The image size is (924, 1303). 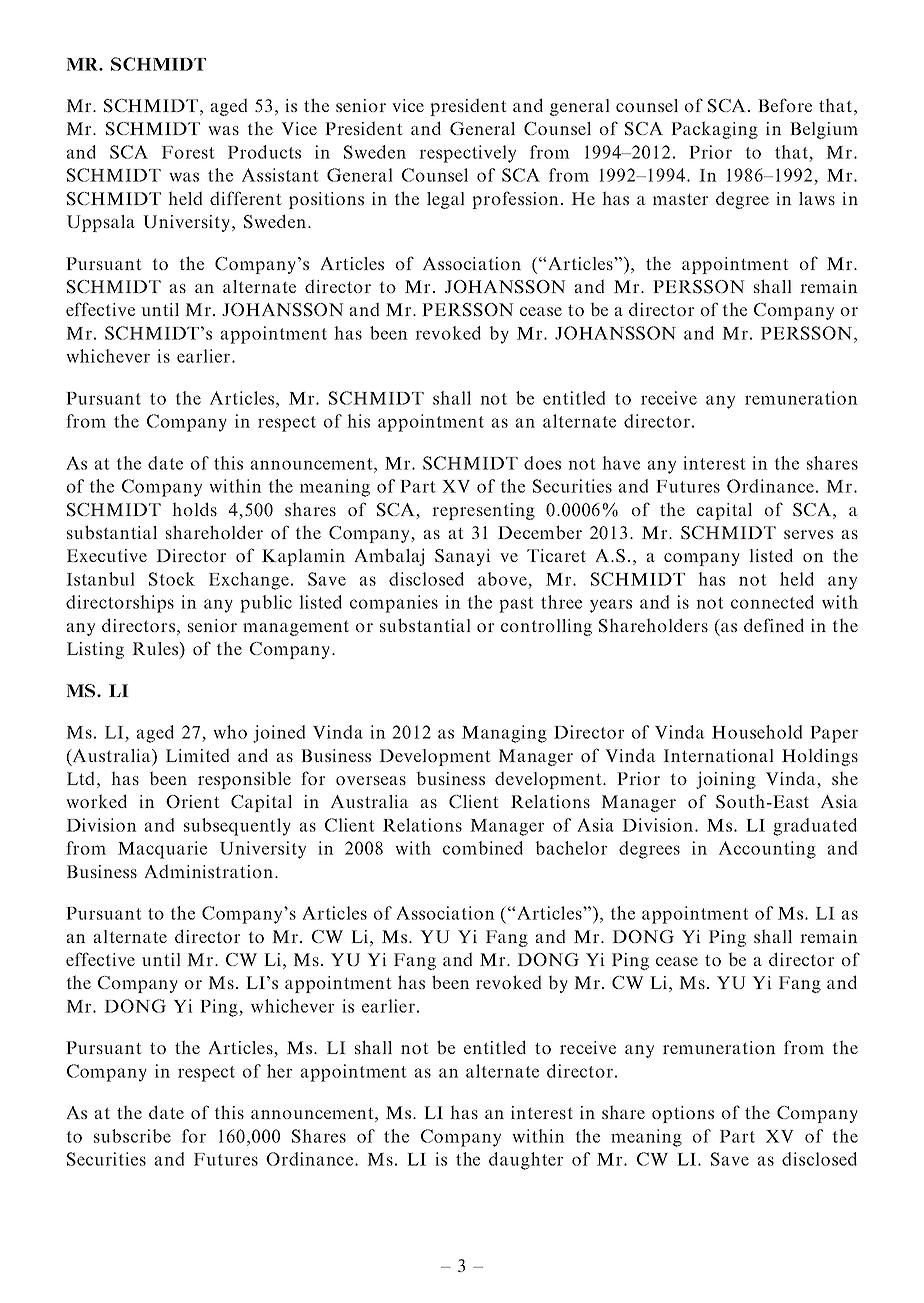 I want to click on Forest, so click(x=188, y=152).
